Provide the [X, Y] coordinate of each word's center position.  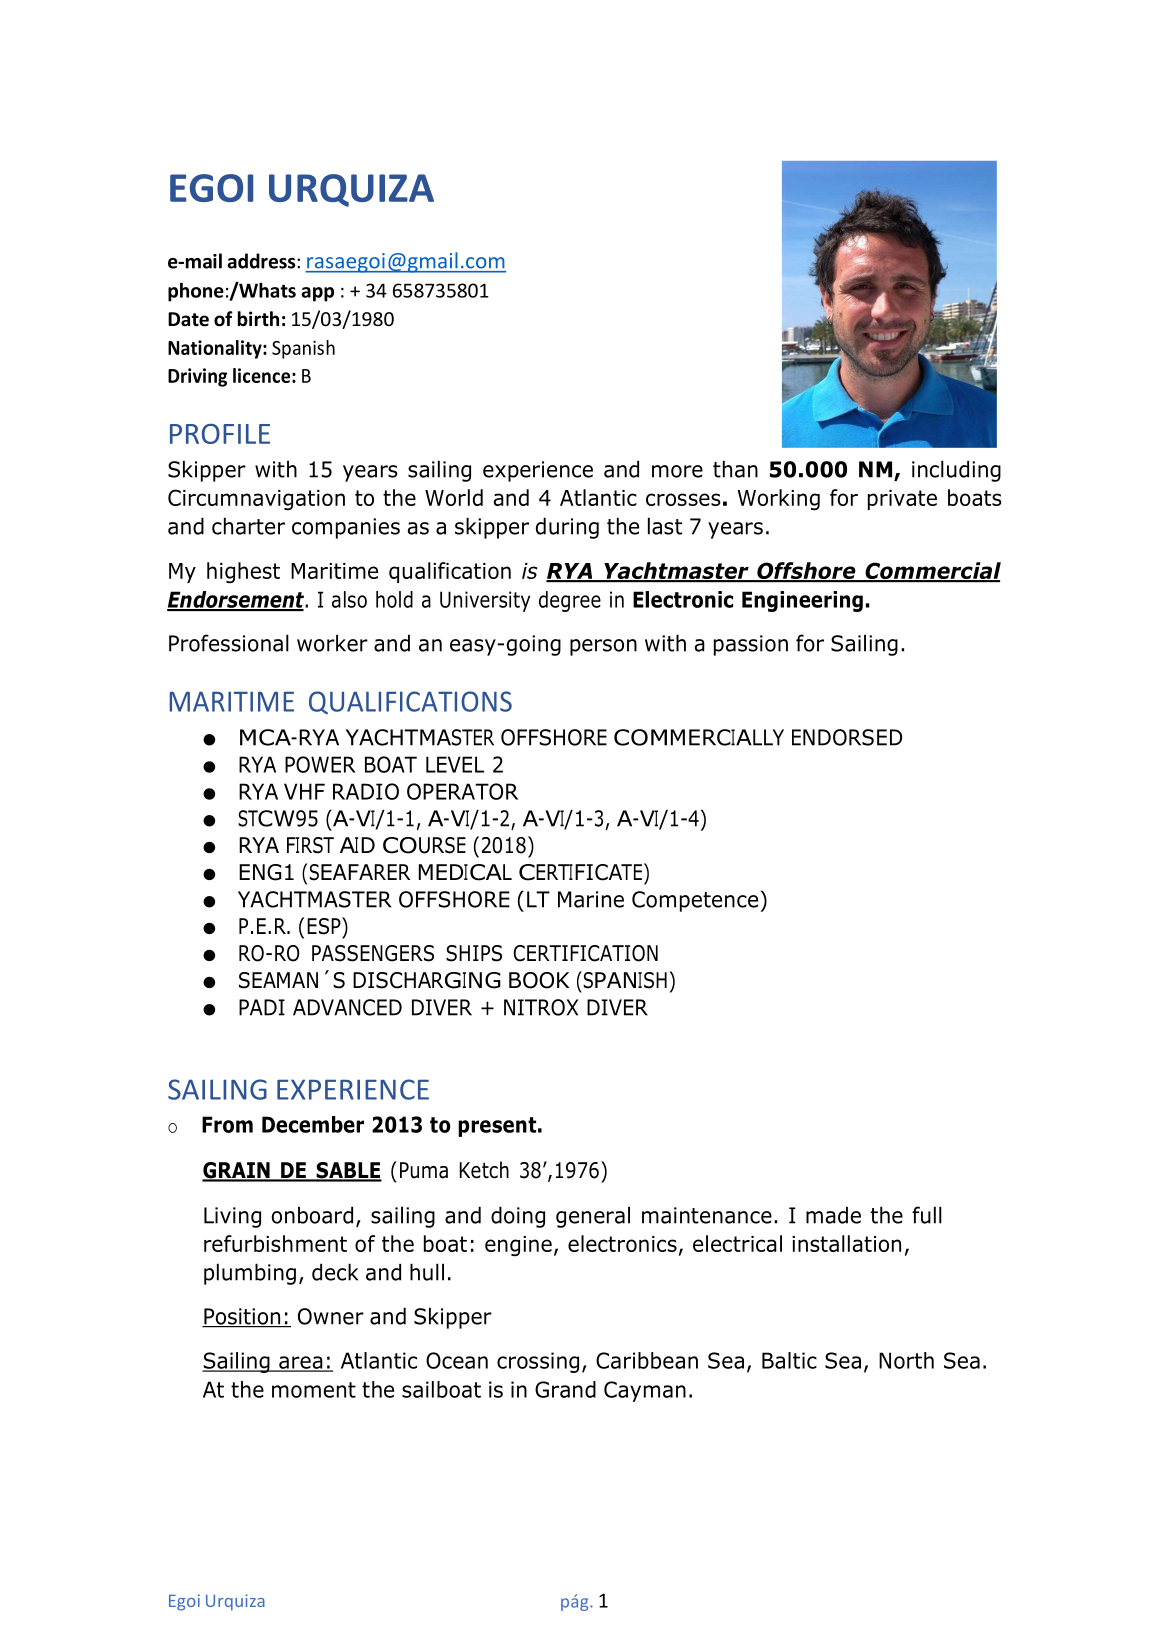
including [956, 471]
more [677, 471]
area [301, 1363]
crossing [538, 1362]
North [906, 1360]
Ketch [484, 1170]
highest [243, 572]
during [567, 528]
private [902, 500]
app [317, 294]
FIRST [310, 845]
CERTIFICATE [580, 872]
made [833, 1215]
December [313, 1124]
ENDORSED [847, 737]
